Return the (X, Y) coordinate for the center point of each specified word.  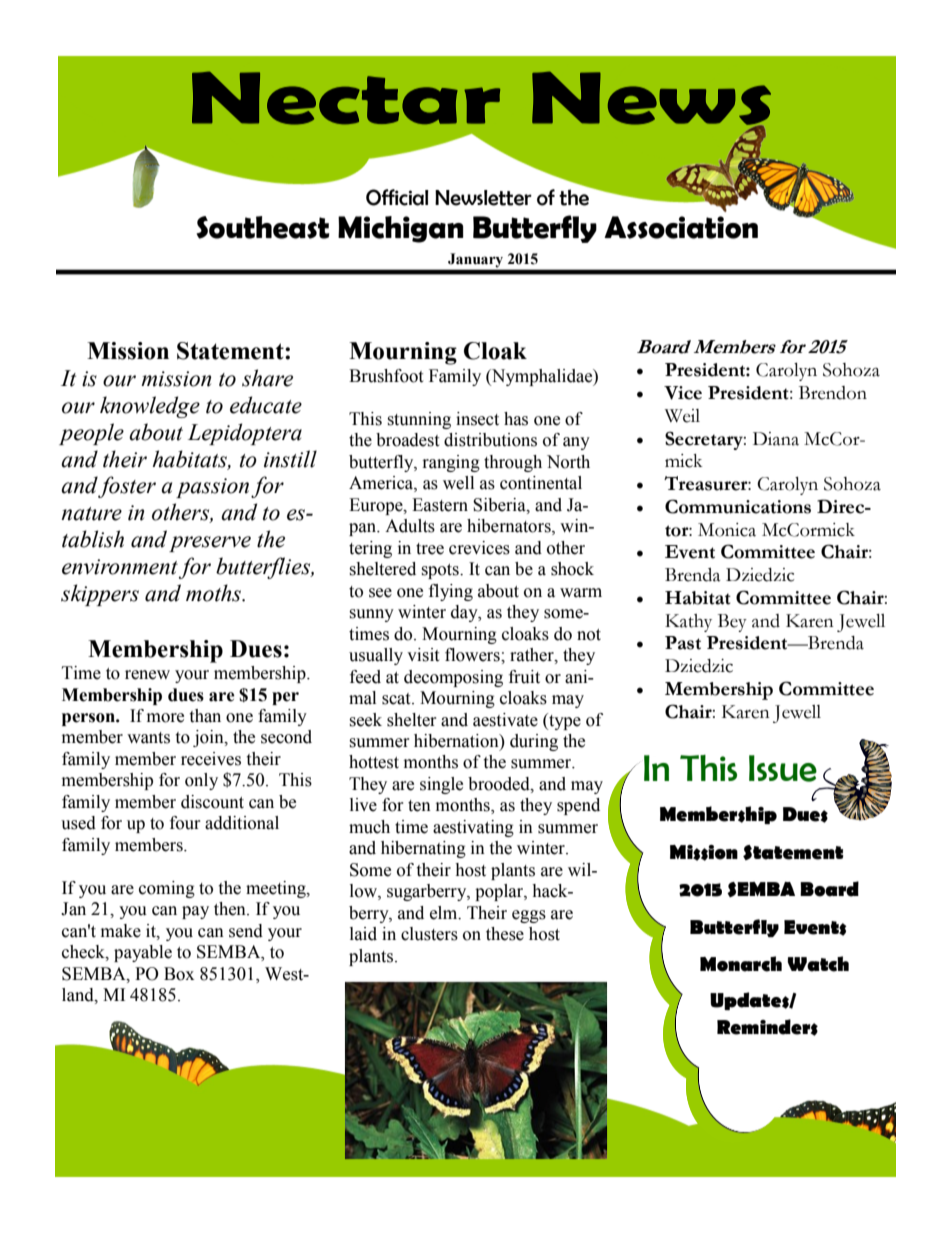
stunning (419, 420)
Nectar (346, 98)
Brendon (833, 393)
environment (120, 567)
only (201, 781)
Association (681, 227)
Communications (738, 506)
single (441, 785)
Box (179, 974)
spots (441, 571)
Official (397, 197)
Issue (783, 768)
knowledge (150, 407)
